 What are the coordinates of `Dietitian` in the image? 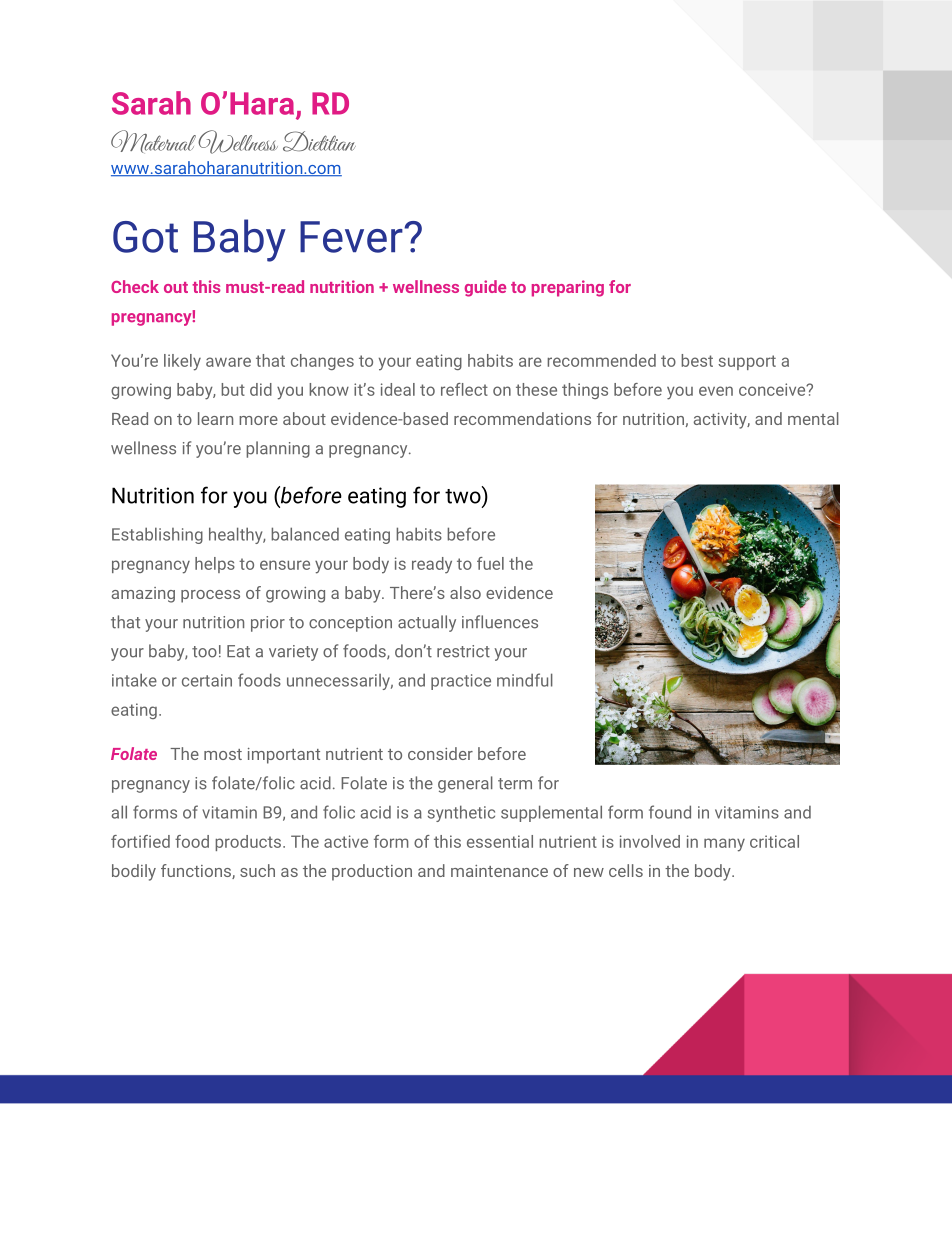 It's located at (319, 141).
